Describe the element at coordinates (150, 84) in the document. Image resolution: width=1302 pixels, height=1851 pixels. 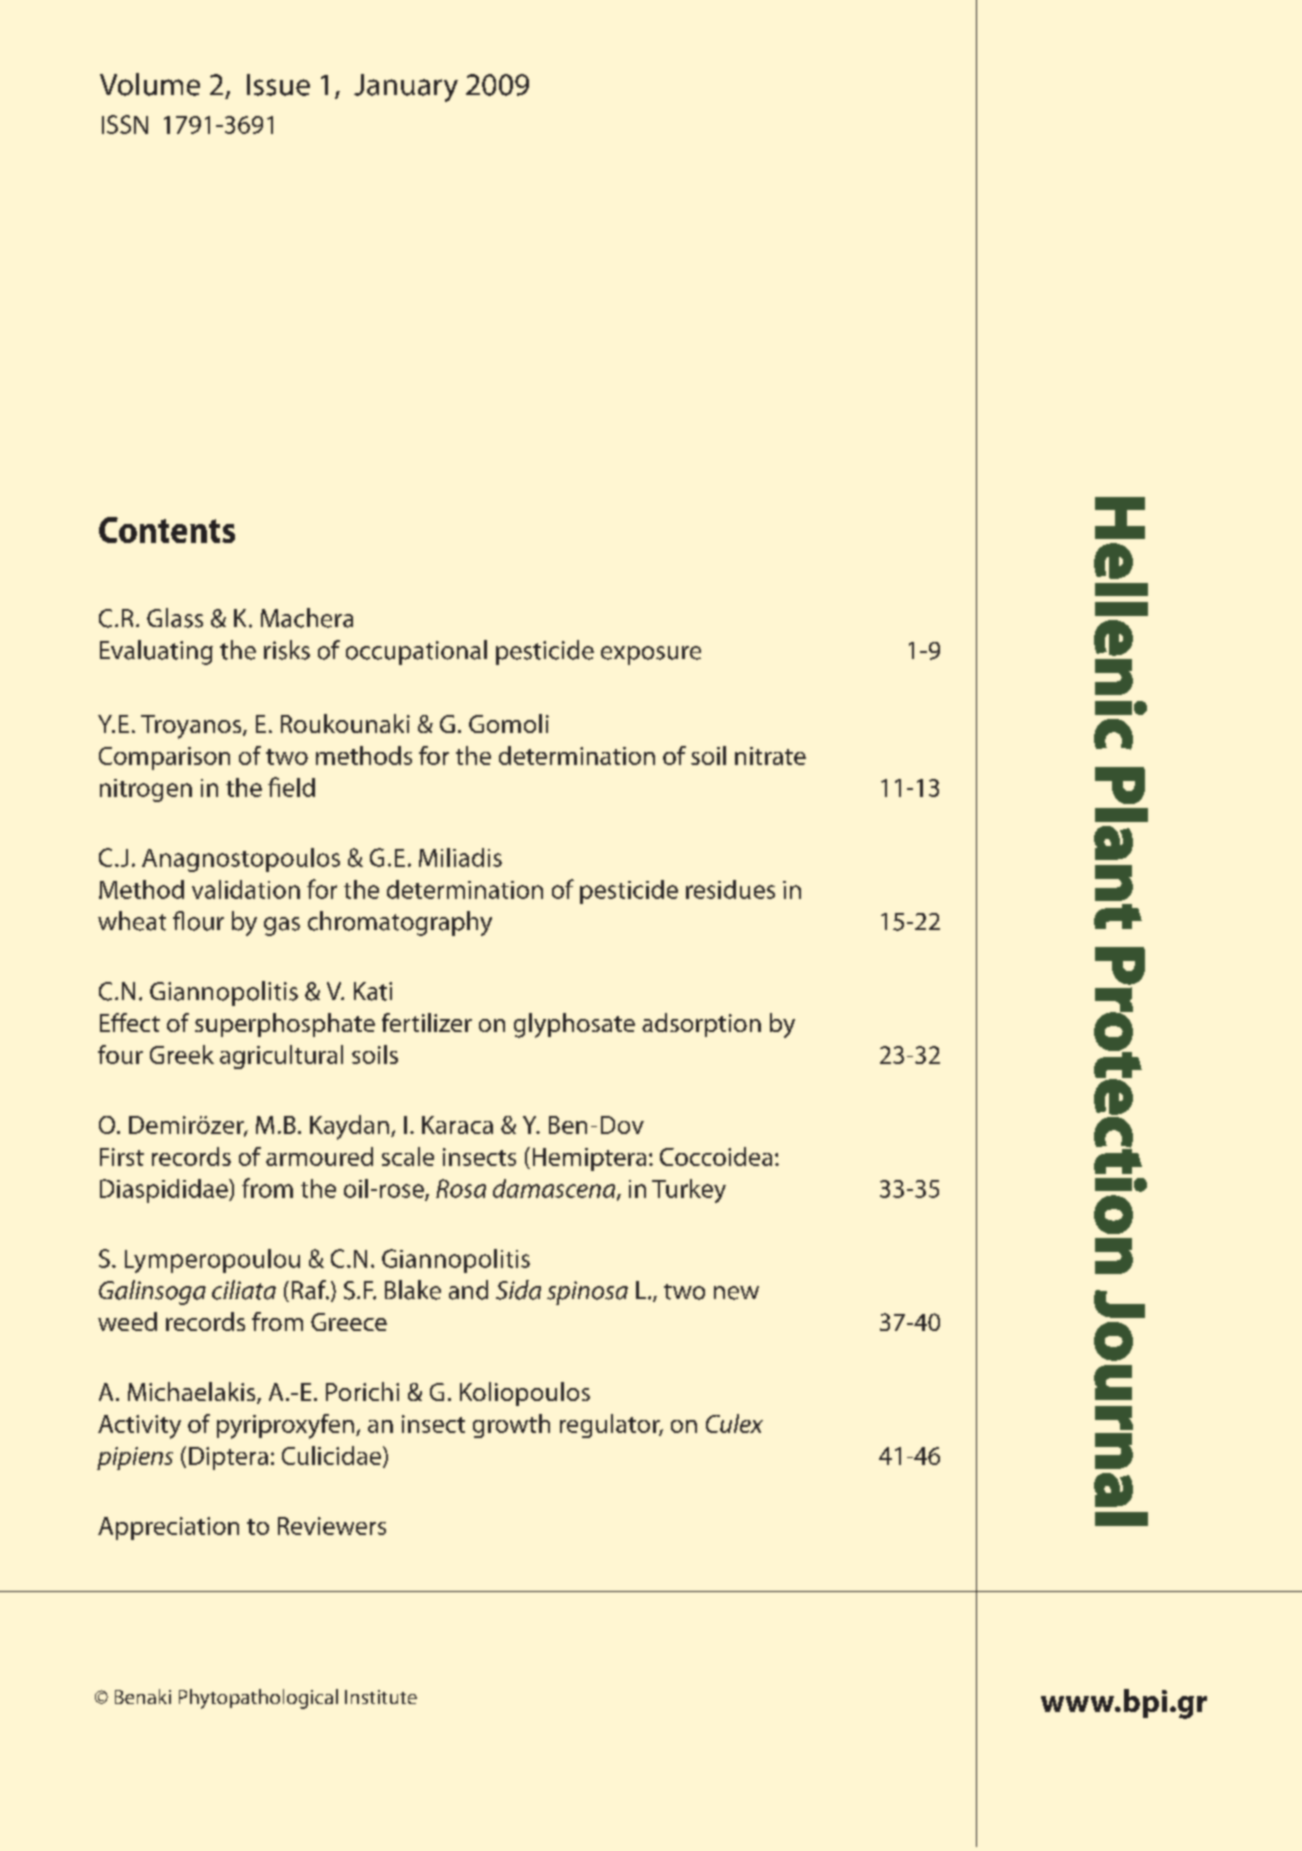
I see `Volume` at that location.
